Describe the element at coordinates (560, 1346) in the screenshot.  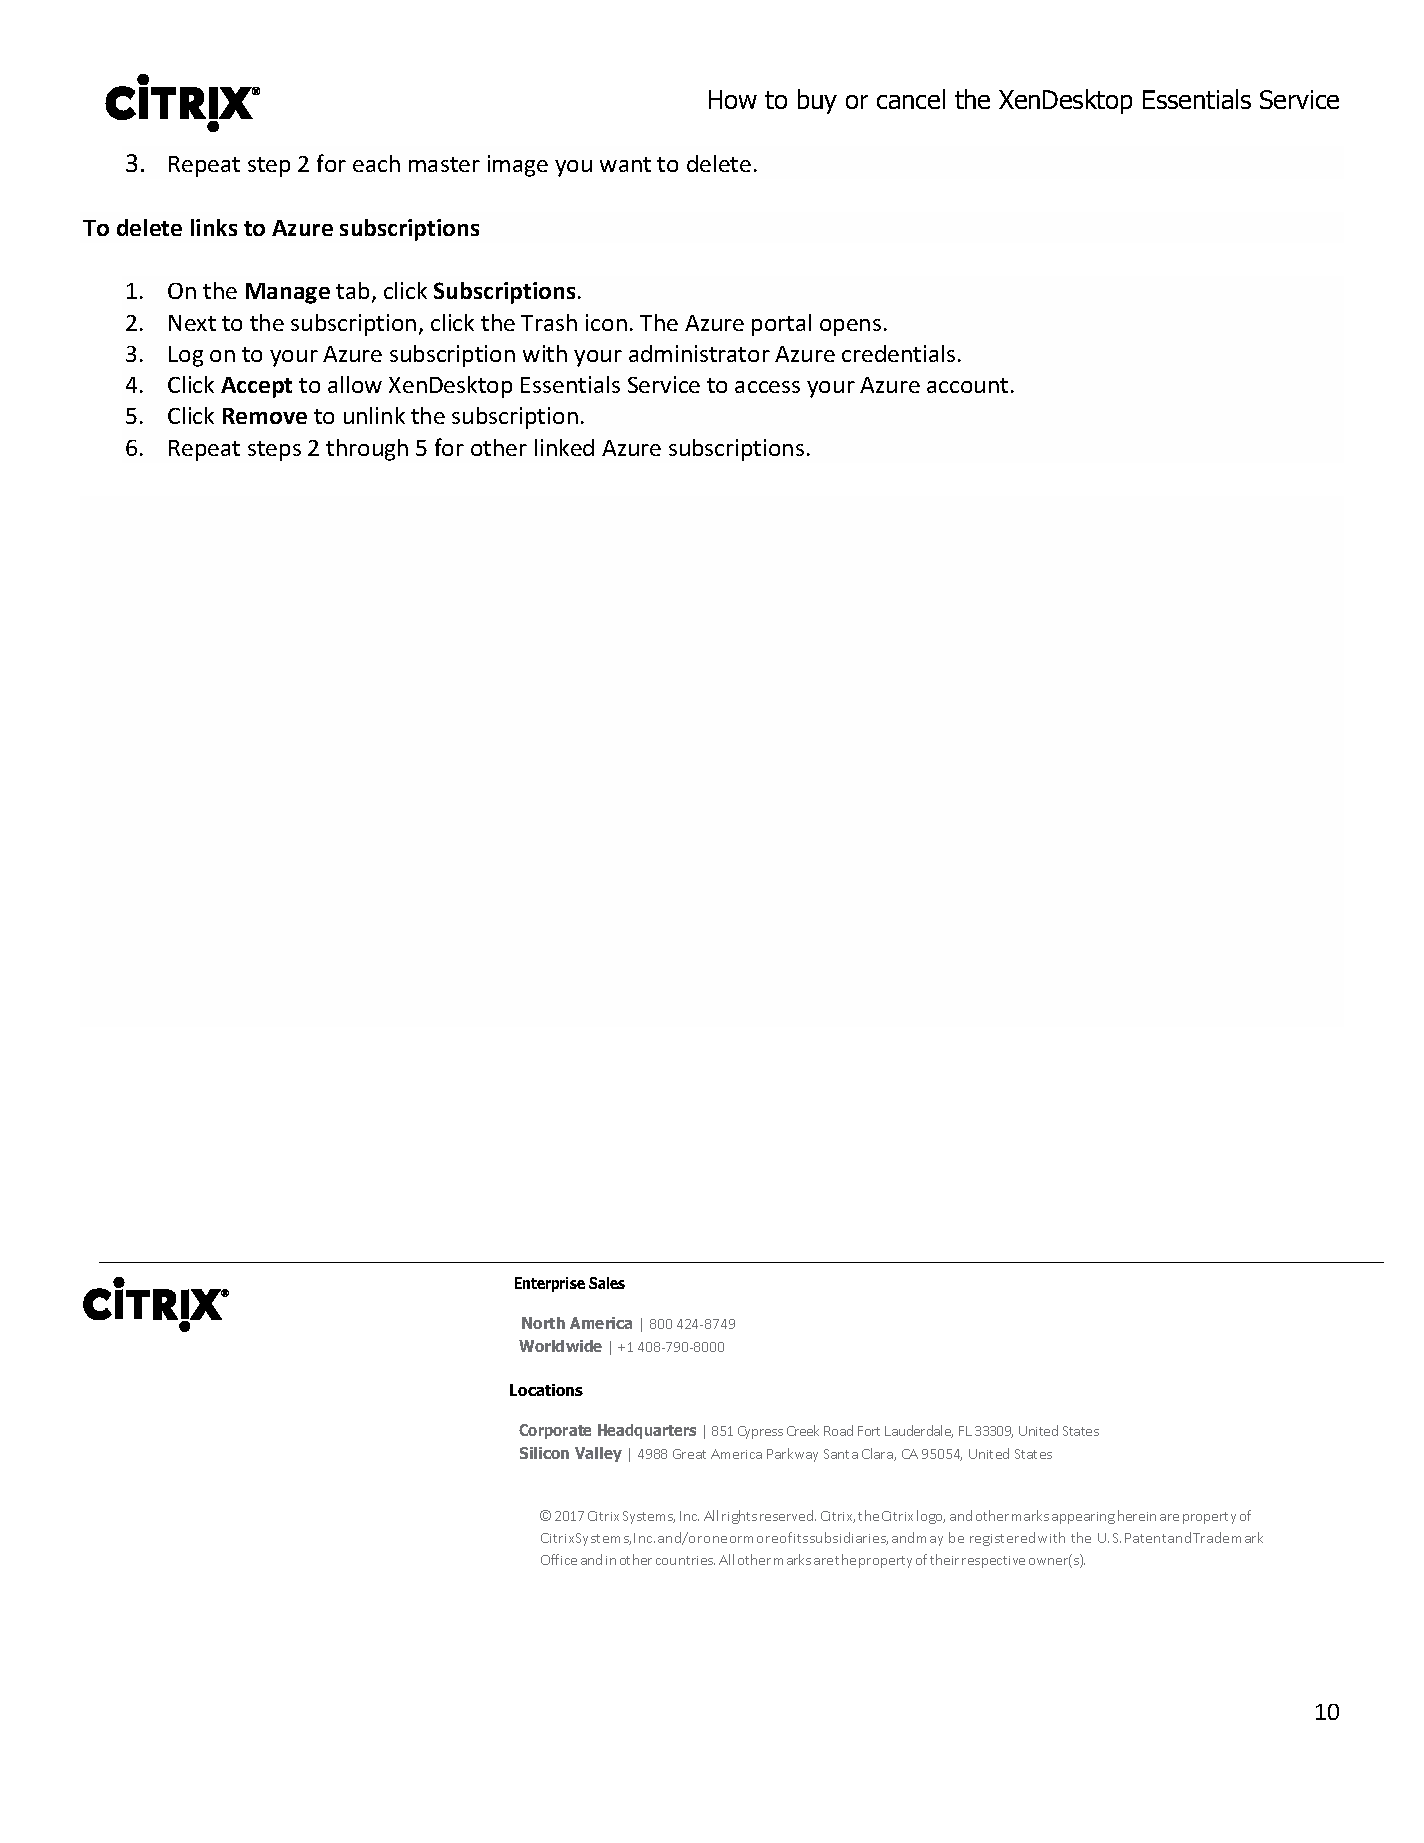
I see `Worldwide` at that location.
